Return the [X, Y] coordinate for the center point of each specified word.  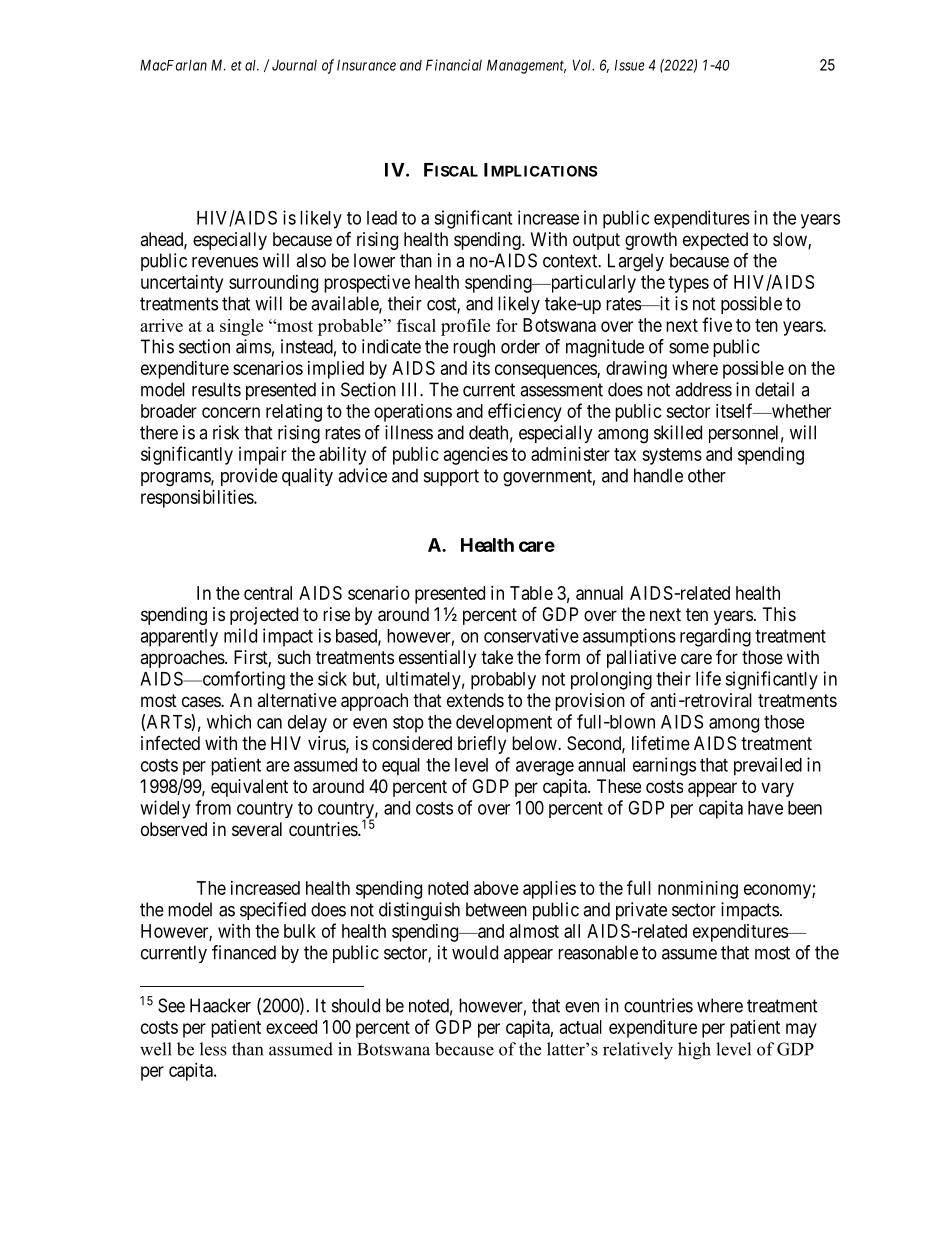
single [241, 327]
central [268, 593]
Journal [294, 65]
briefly [482, 745]
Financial [454, 65]
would [475, 952]
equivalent [249, 788]
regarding [715, 637]
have [765, 808]
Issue [630, 65]
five [717, 324]
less [213, 1049]
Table [531, 593]
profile [465, 327]
